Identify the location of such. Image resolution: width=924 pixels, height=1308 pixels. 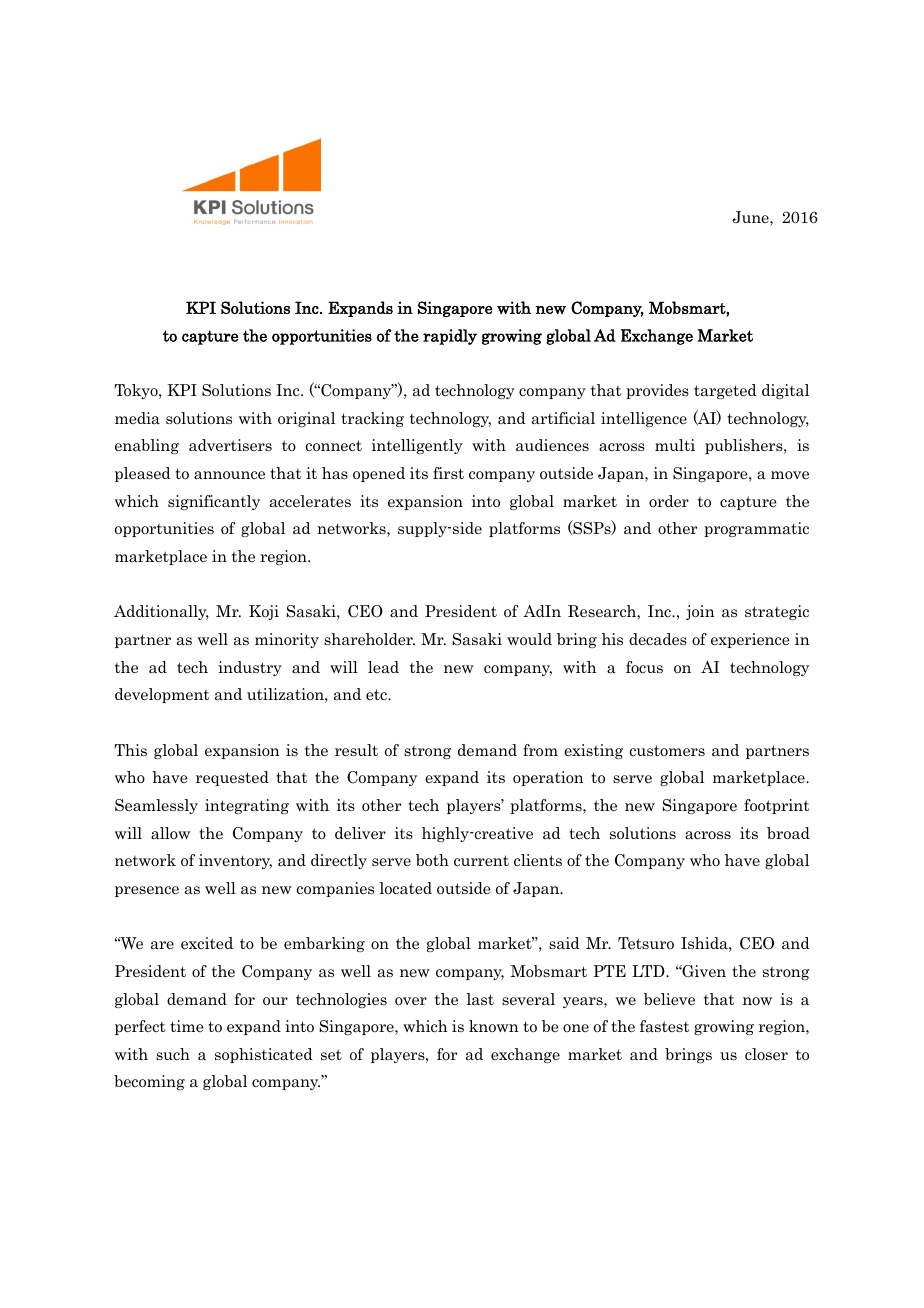
(173, 1054).
